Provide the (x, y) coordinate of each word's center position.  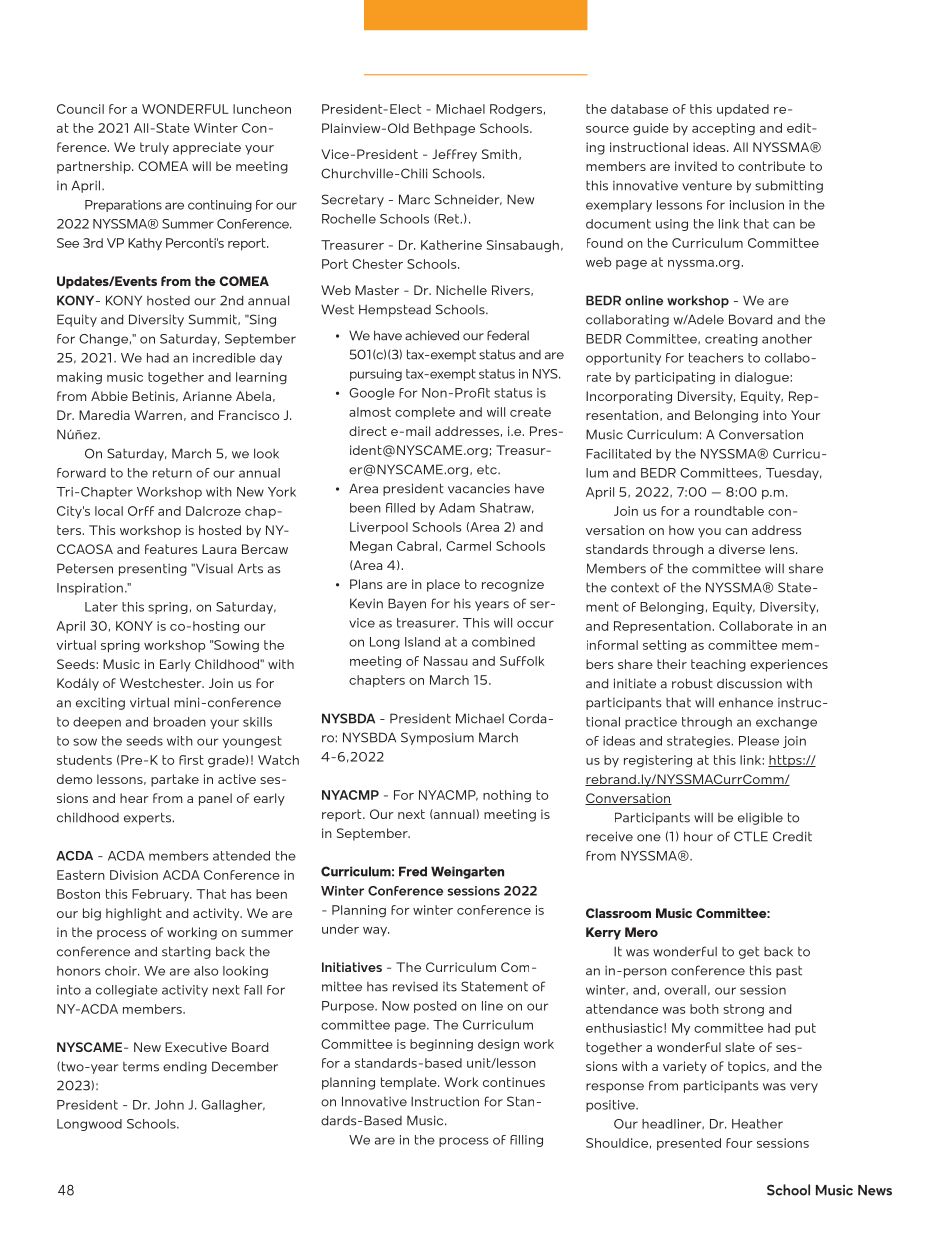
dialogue (762, 378)
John (169, 1105)
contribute (771, 166)
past (789, 972)
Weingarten (467, 872)
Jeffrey (454, 155)
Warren (158, 415)
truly (154, 148)
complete (425, 413)
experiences (789, 665)
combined (503, 642)
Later (101, 607)
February (162, 895)
